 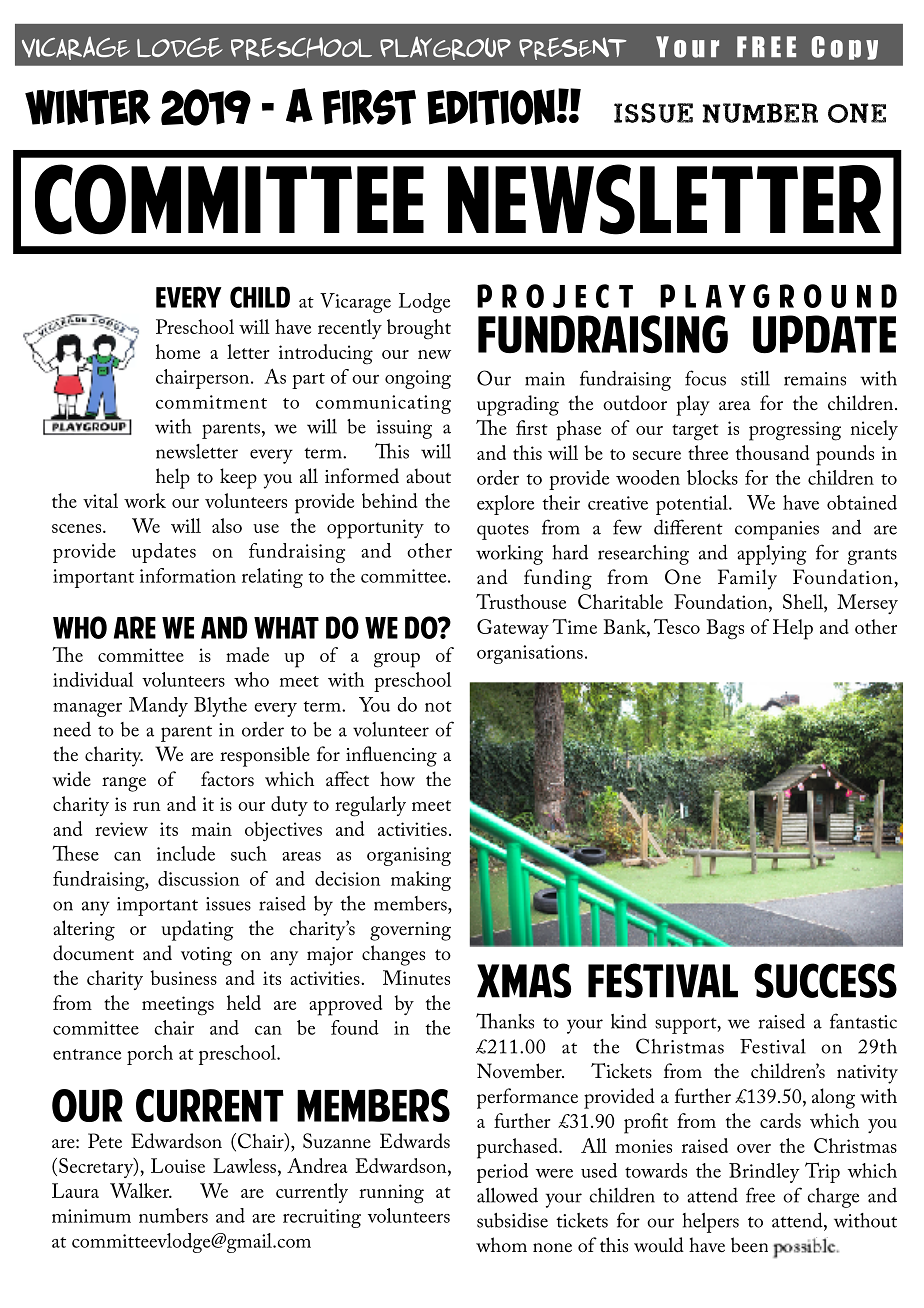 What do you see at coordinates (512, 1220) in the screenshot?
I see `subsidise` at bounding box center [512, 1220].
